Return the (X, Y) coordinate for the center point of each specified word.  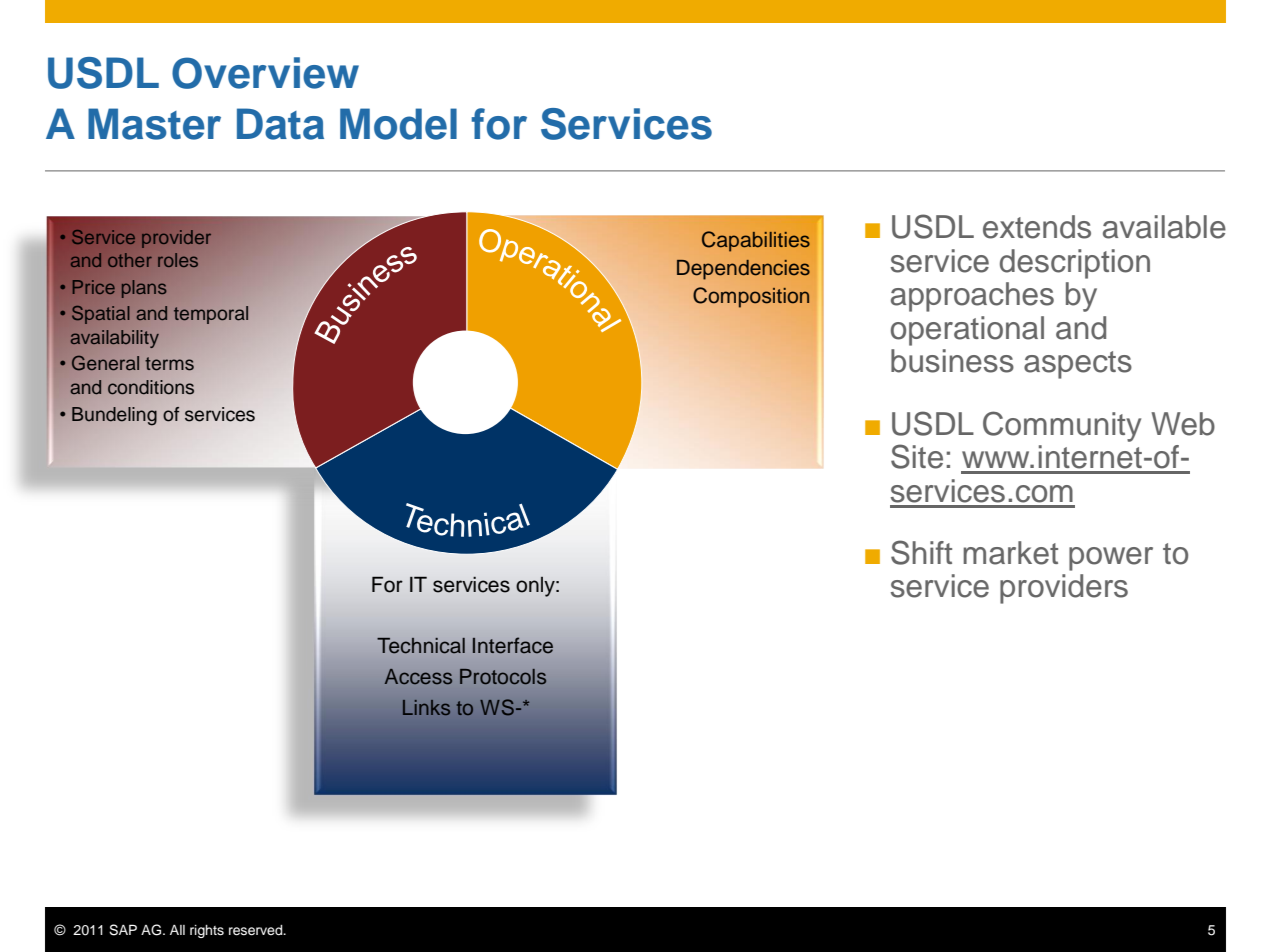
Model (398, 124)
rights (207, 931)
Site (917, 456)
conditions (151, 387)
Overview (265, 73)
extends (1037, 227)
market (1010, 553)
